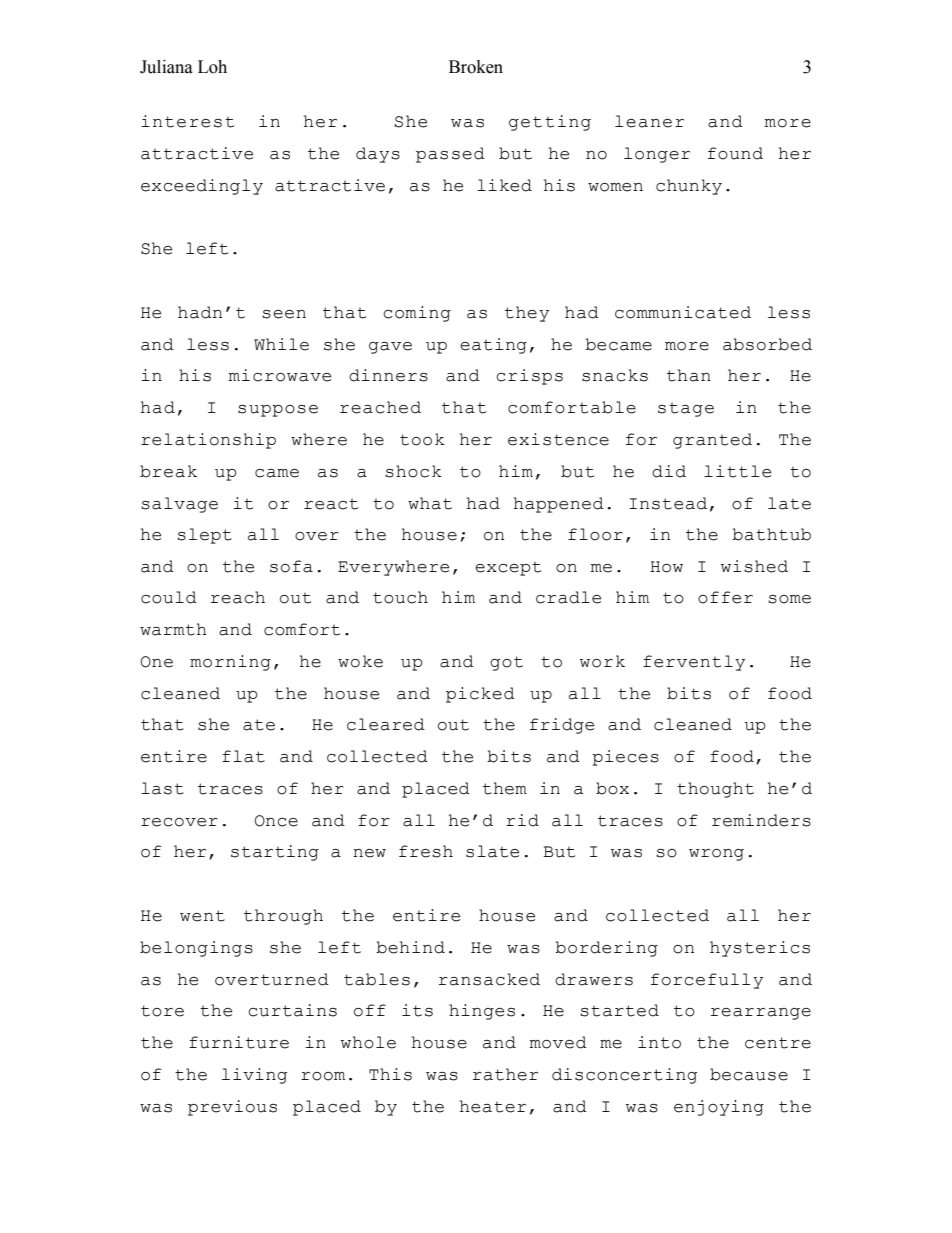  What do you see at coordinates (527, 314) in the image?
I see `they` at bounding box center [527, 314].
